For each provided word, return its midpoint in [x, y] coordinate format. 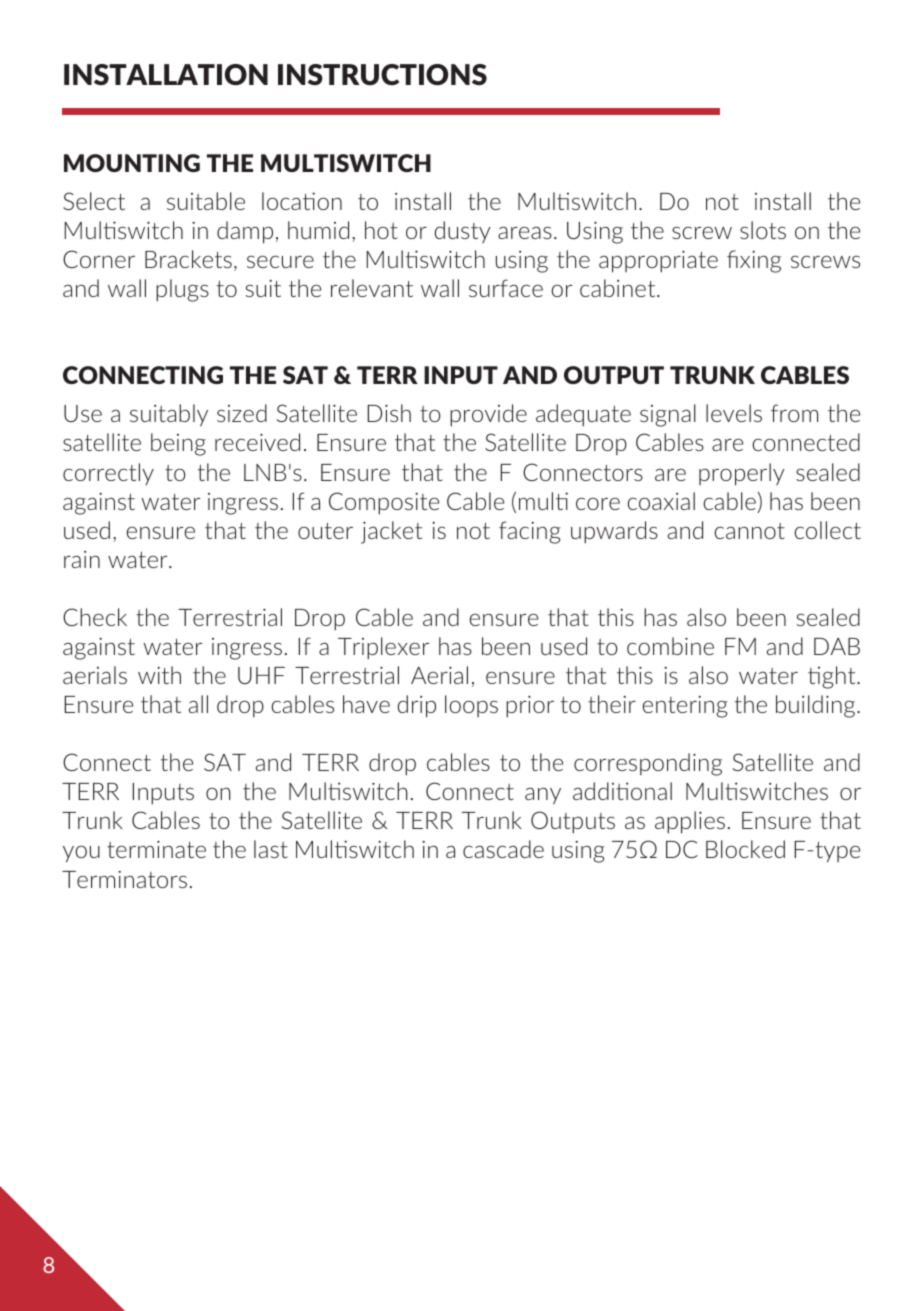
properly [742, 474]
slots [763, 230]
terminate [156, 849]
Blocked [745, 849]
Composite [384, 503]
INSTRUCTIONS [382, 74]
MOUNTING [132, 163]
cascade [503, 849]
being [178, 444]
